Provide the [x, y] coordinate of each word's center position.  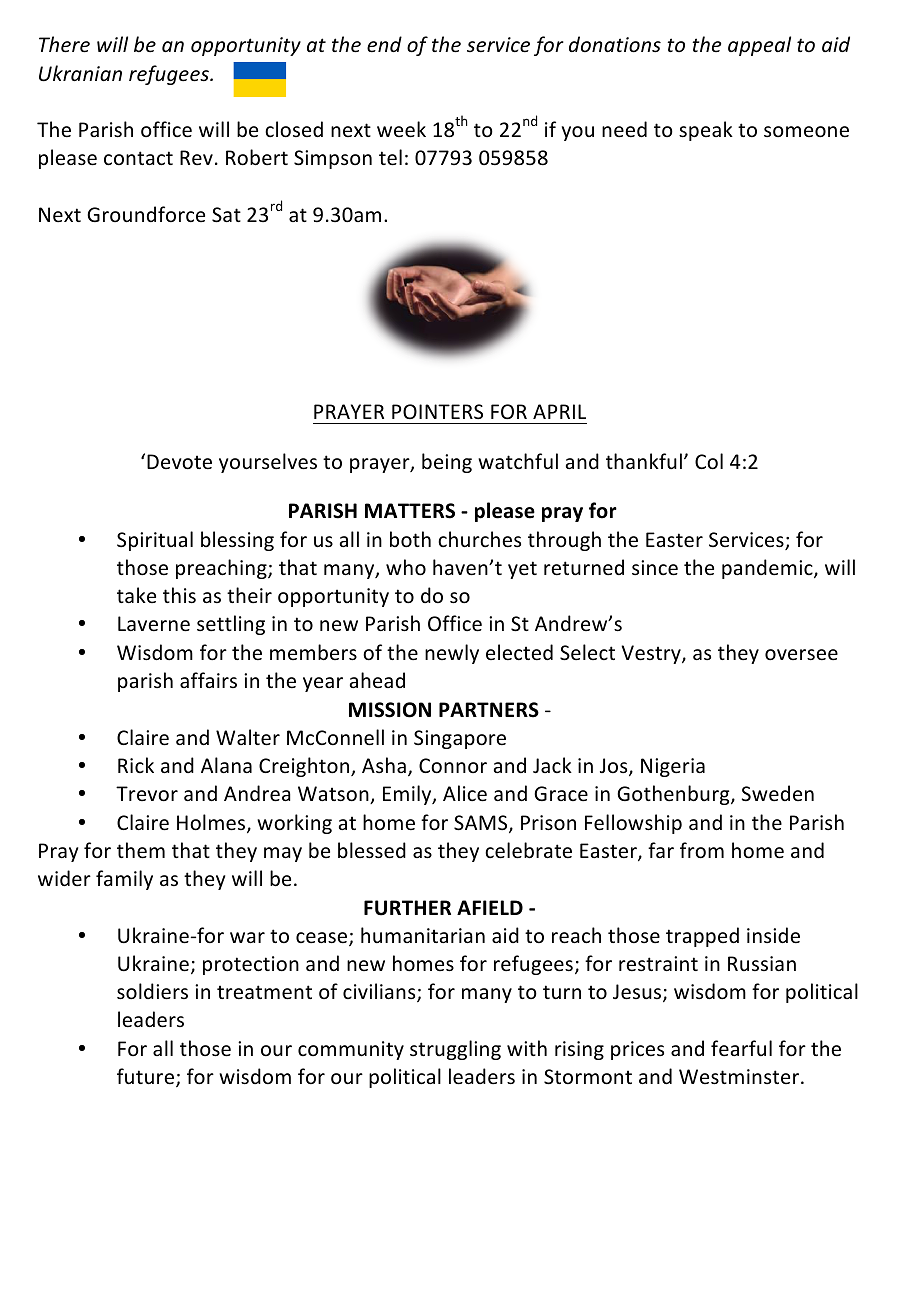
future [145, 1076]
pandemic [768, 569]
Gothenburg [674, 795]
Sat [226, 215]
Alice [465, 793]
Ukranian [80, 73]
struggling [455, 1050]
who [406, 567]
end [384, 44]
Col [709, 461]
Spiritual [155, 541]
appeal [759, 46]
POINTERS [437, 412]
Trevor [147, 794]
